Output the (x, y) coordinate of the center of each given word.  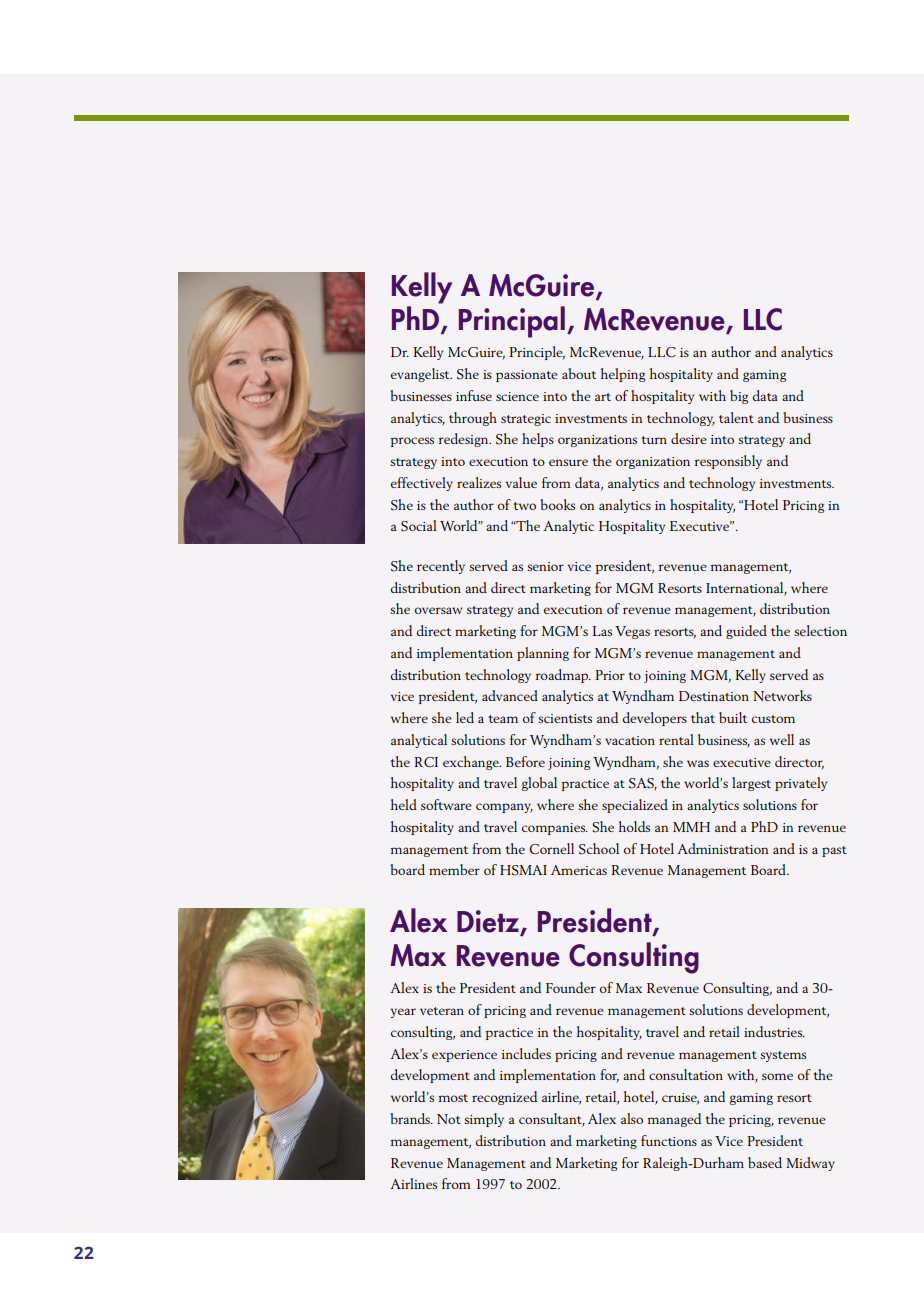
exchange (472, 763)
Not (449, 1119)
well (782, 739)
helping (623, 375)
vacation (630, 740)
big (739, 397)
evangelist (421, 375)
